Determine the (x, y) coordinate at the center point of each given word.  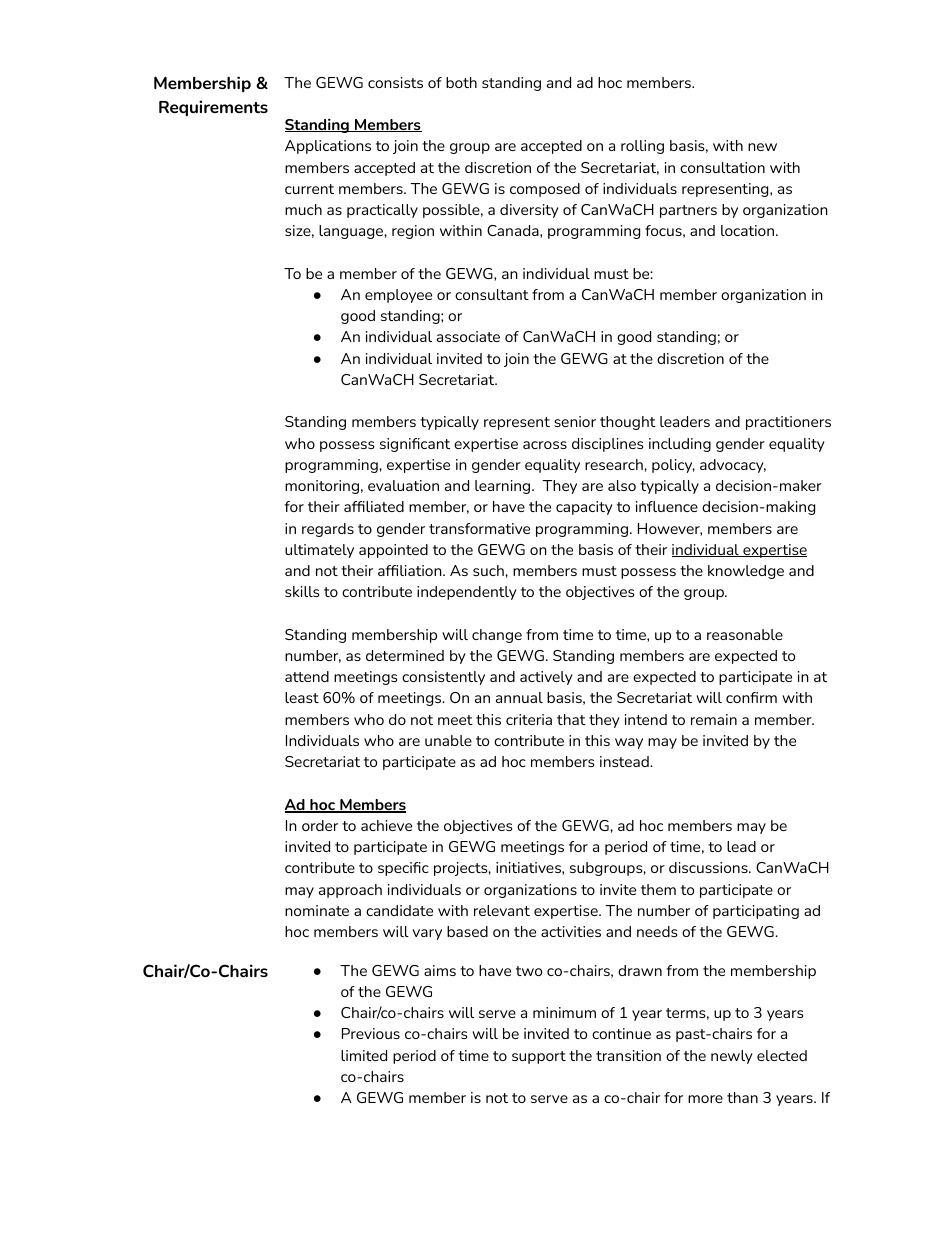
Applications (328, 147)
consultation (722, 167)
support (539, 1057)
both (461, 82)
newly (731, 1057)
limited (364, 1055)
